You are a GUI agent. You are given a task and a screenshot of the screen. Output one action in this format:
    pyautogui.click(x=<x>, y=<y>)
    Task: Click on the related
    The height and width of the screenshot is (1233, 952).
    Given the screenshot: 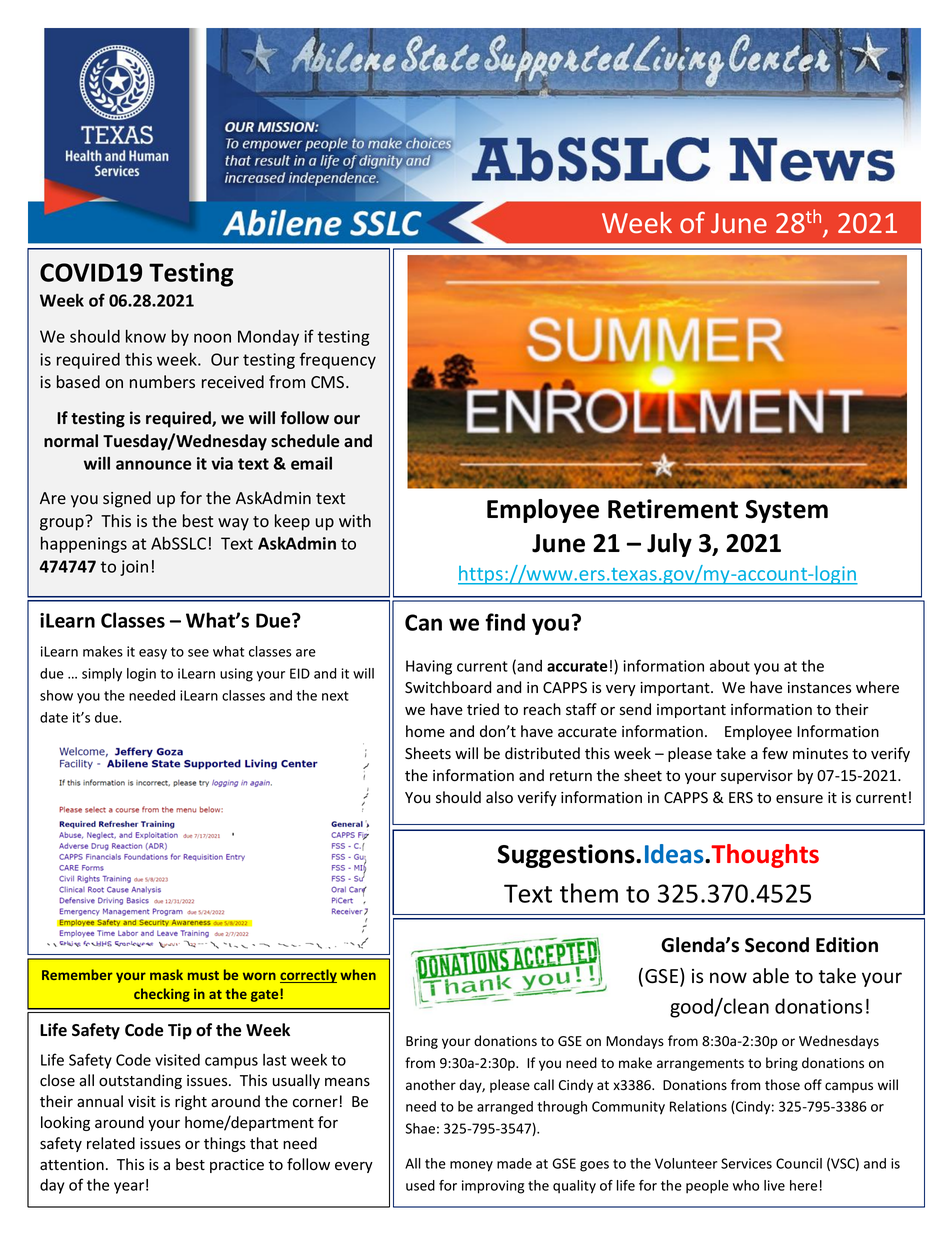 What is the action you would take?
    pyautogui.click(x=111, y=1143)
